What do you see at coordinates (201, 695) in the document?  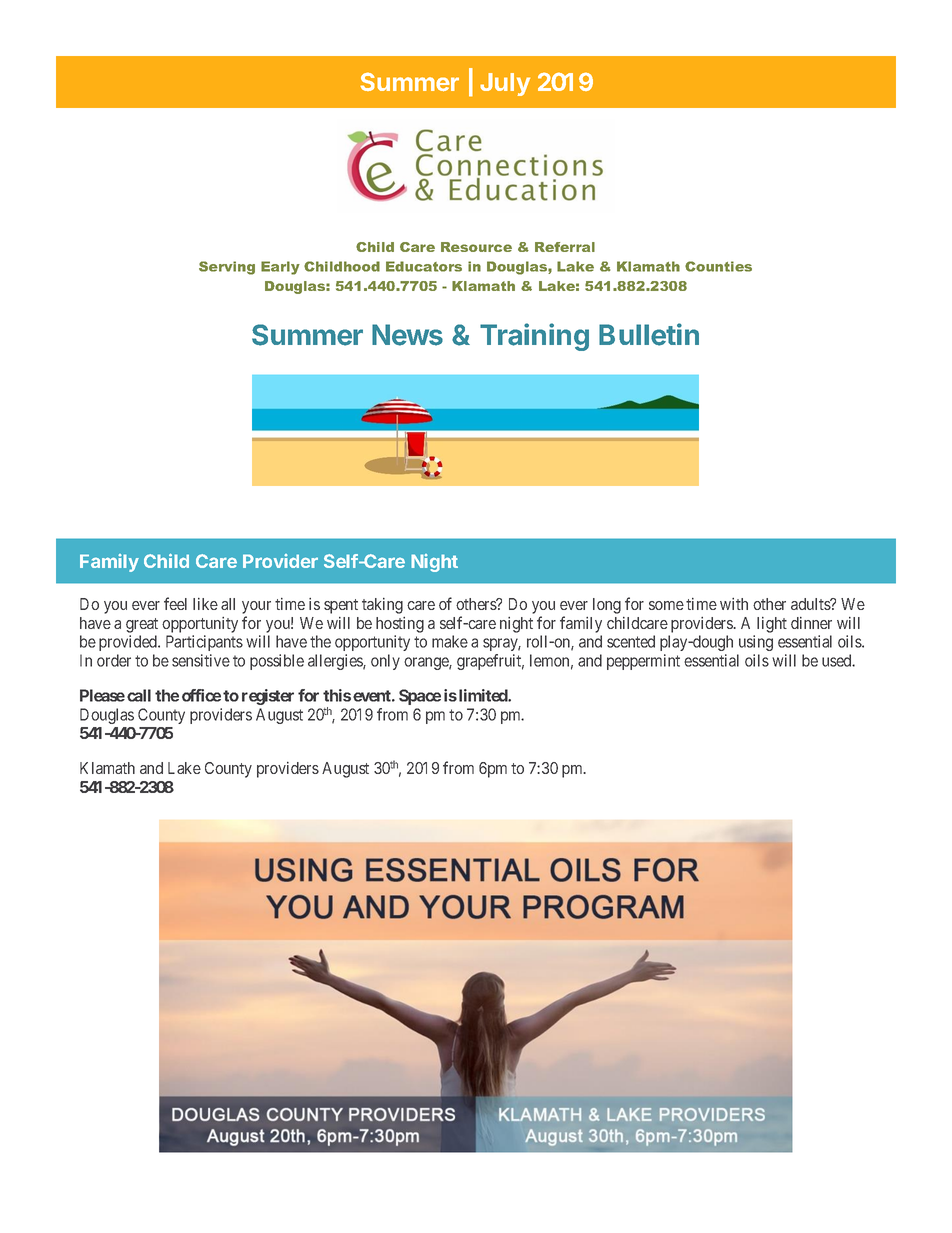 I see `office` at bounding box center [201, 695].
